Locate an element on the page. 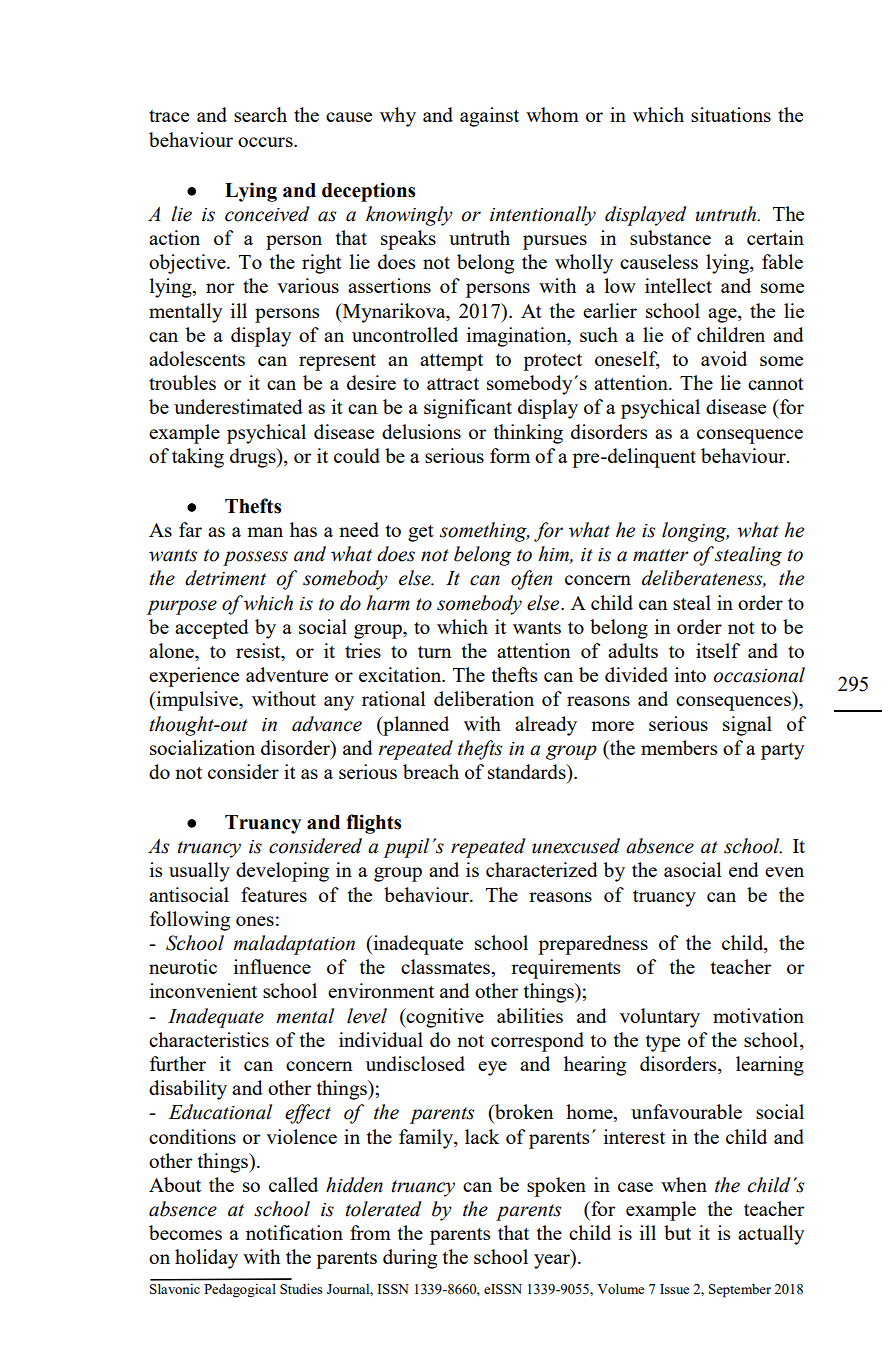 The height and width of the document is (1372, 894). deliberation is located at coordinates (484, 698).
